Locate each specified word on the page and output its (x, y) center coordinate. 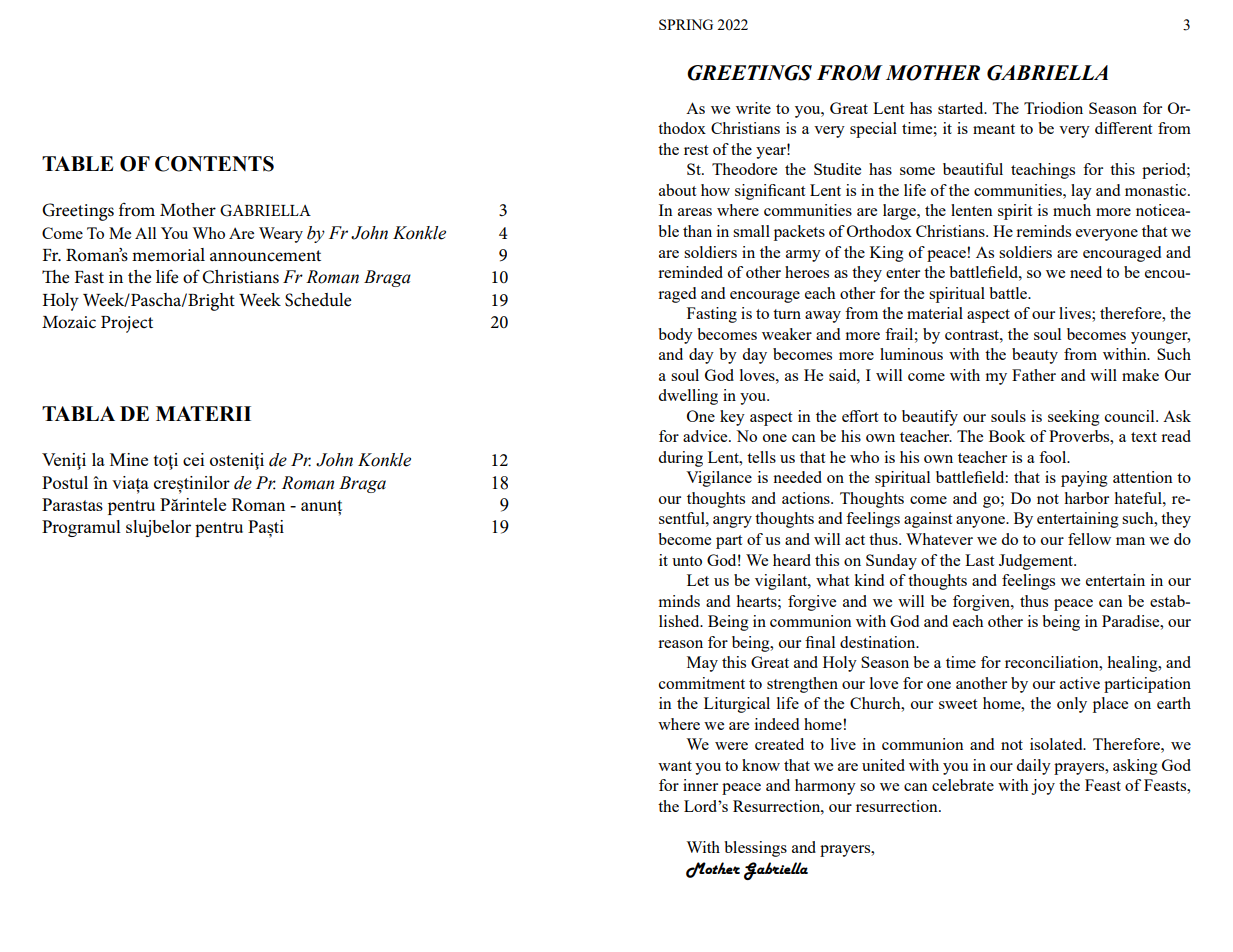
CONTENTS (214, 164)
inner (700, 785)
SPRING (686, 24)
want (675, 766)
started (962, 108)
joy (1043, 787)
